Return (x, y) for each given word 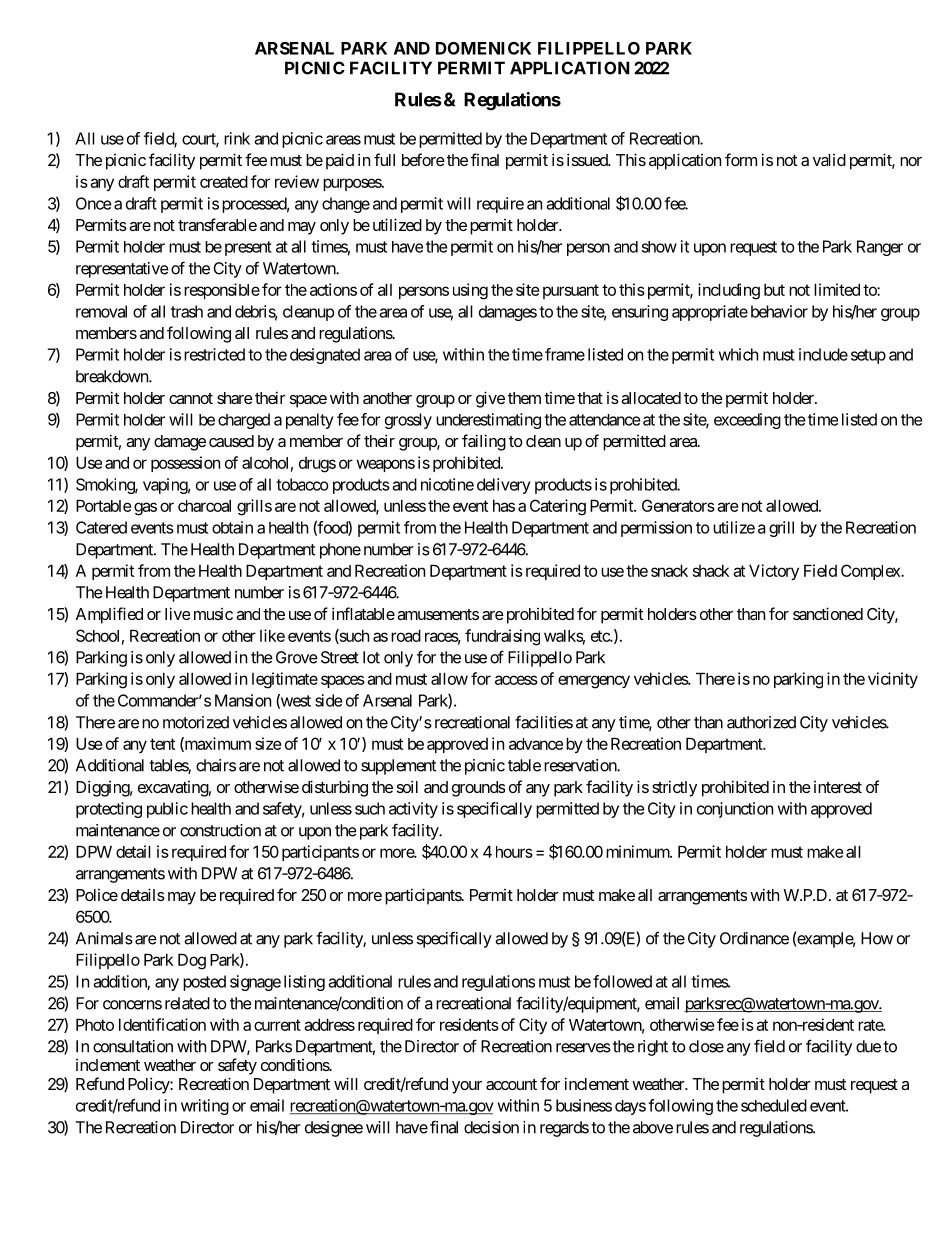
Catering (558, 507)
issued (588, 159)
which (738, 354)
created (224, 181)
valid (829, 160)
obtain (232, 527)
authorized (761, 722)
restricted (214, 354)
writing (205, 1107)
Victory (774, 572)
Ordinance (754, 938)
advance (536, 744)
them (524, 398)
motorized (196, 722)
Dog (192, 961)
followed (622, 981)
